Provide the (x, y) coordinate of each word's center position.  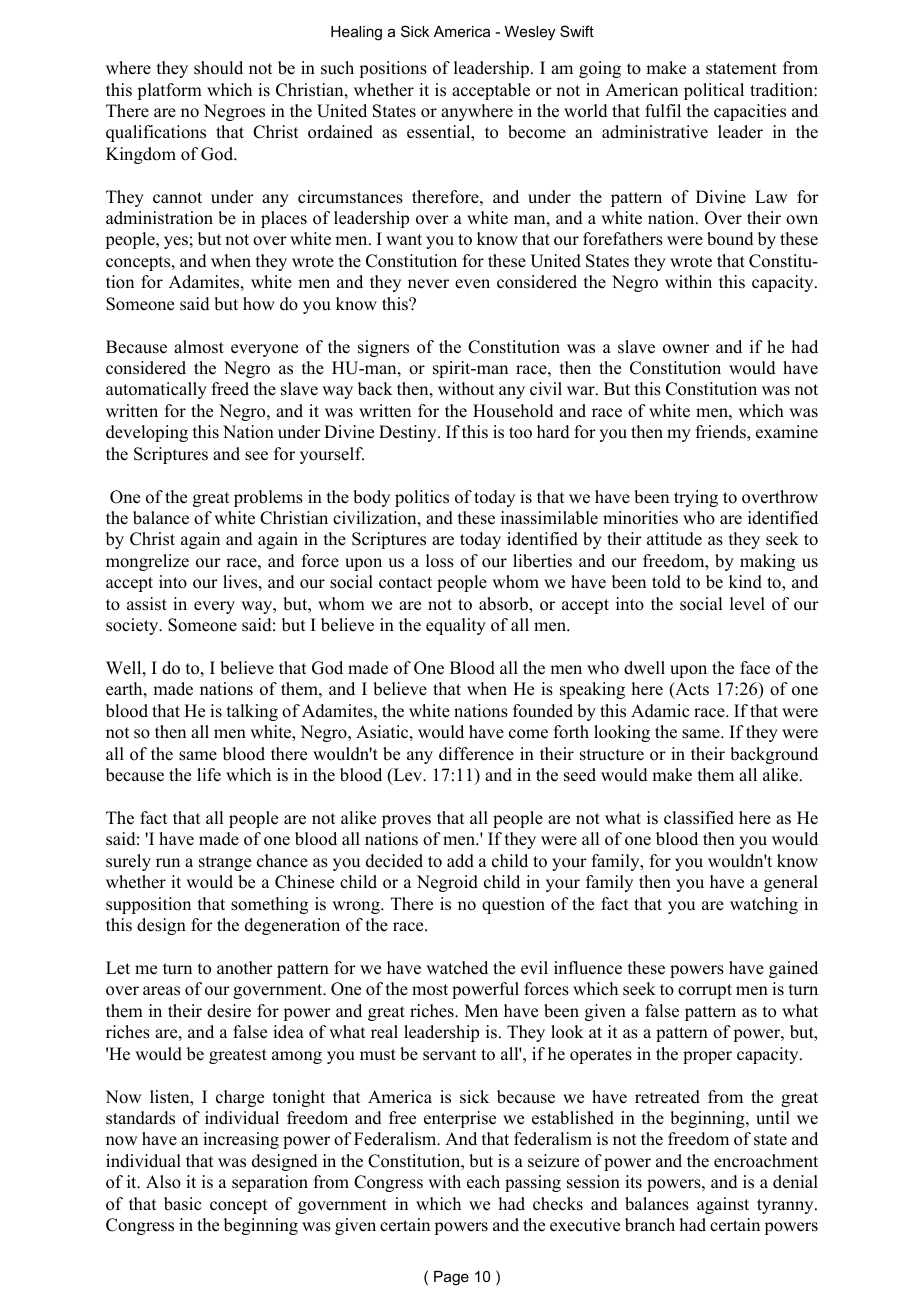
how (259, 304)
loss (440, 561)
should (218, 68)
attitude (674, 539)
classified (699, 818)
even (472, 284)
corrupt (705, 991)
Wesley (530, 33)
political (714, 91)
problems (268, 498)
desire (229, 1011)
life (209, 775)
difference (476, 754)
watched (457, 968)
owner (686, 349)
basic (182, 1204)
